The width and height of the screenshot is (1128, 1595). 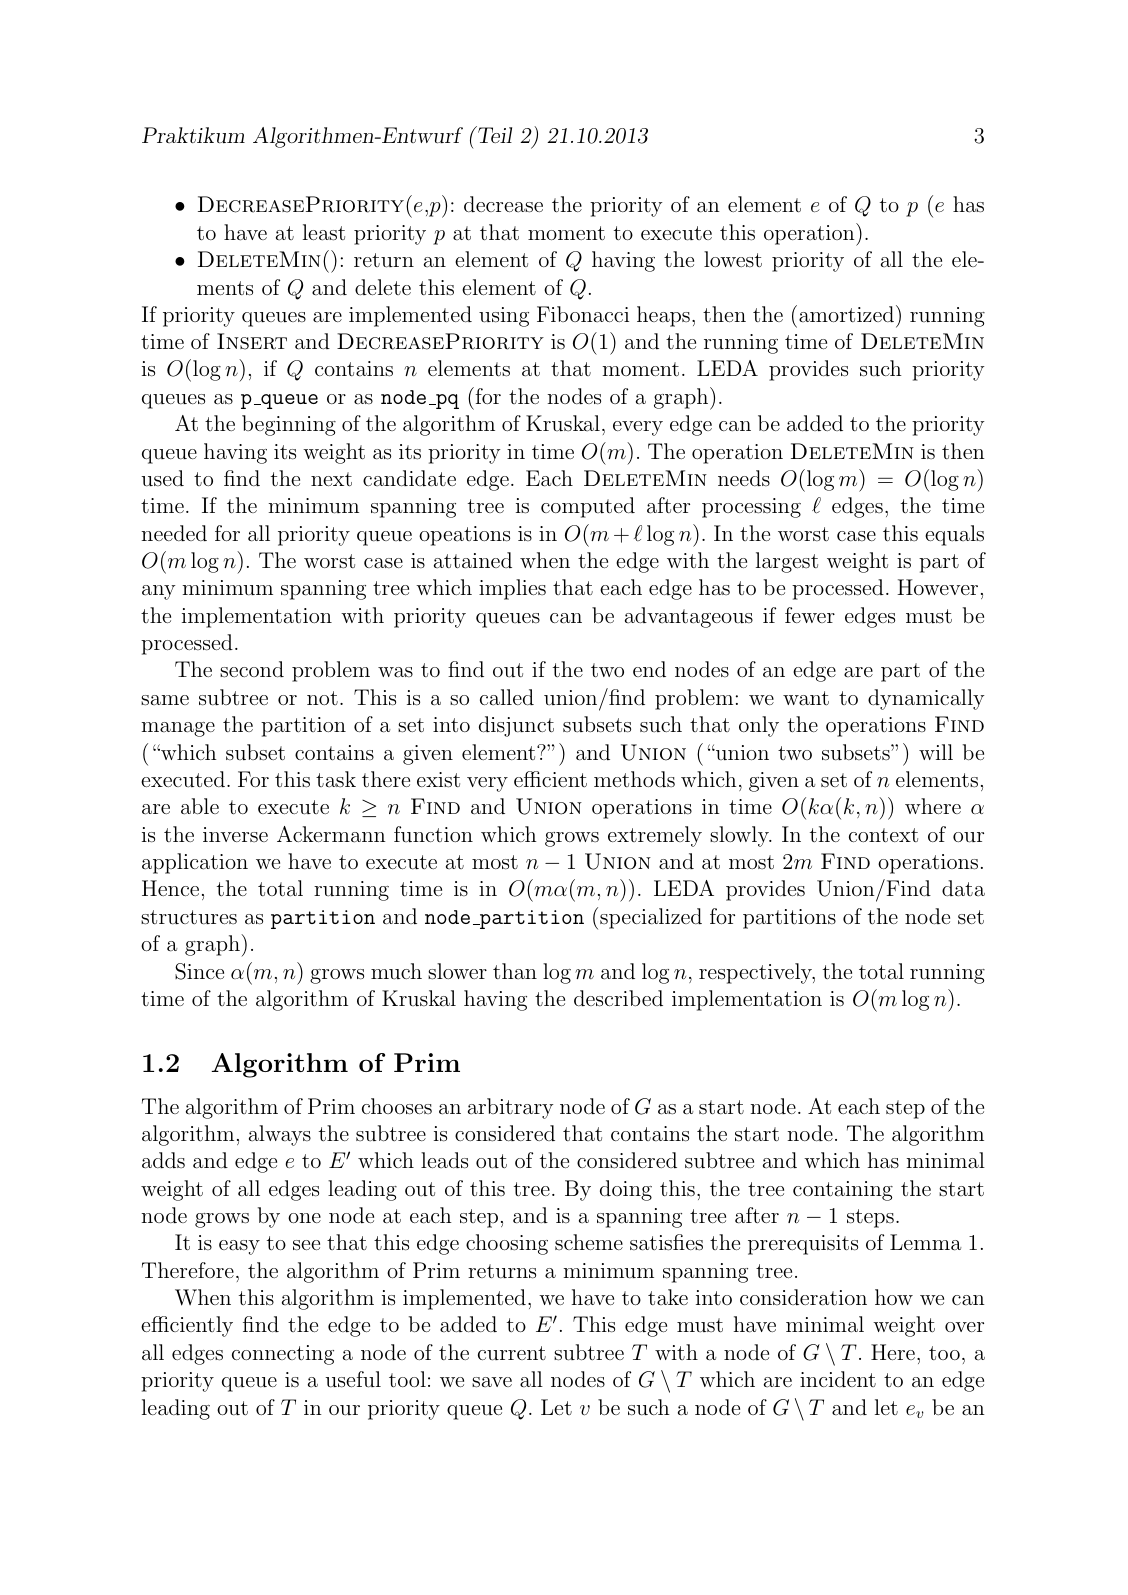 I want to click on methods, so click(x=634, y=779).
